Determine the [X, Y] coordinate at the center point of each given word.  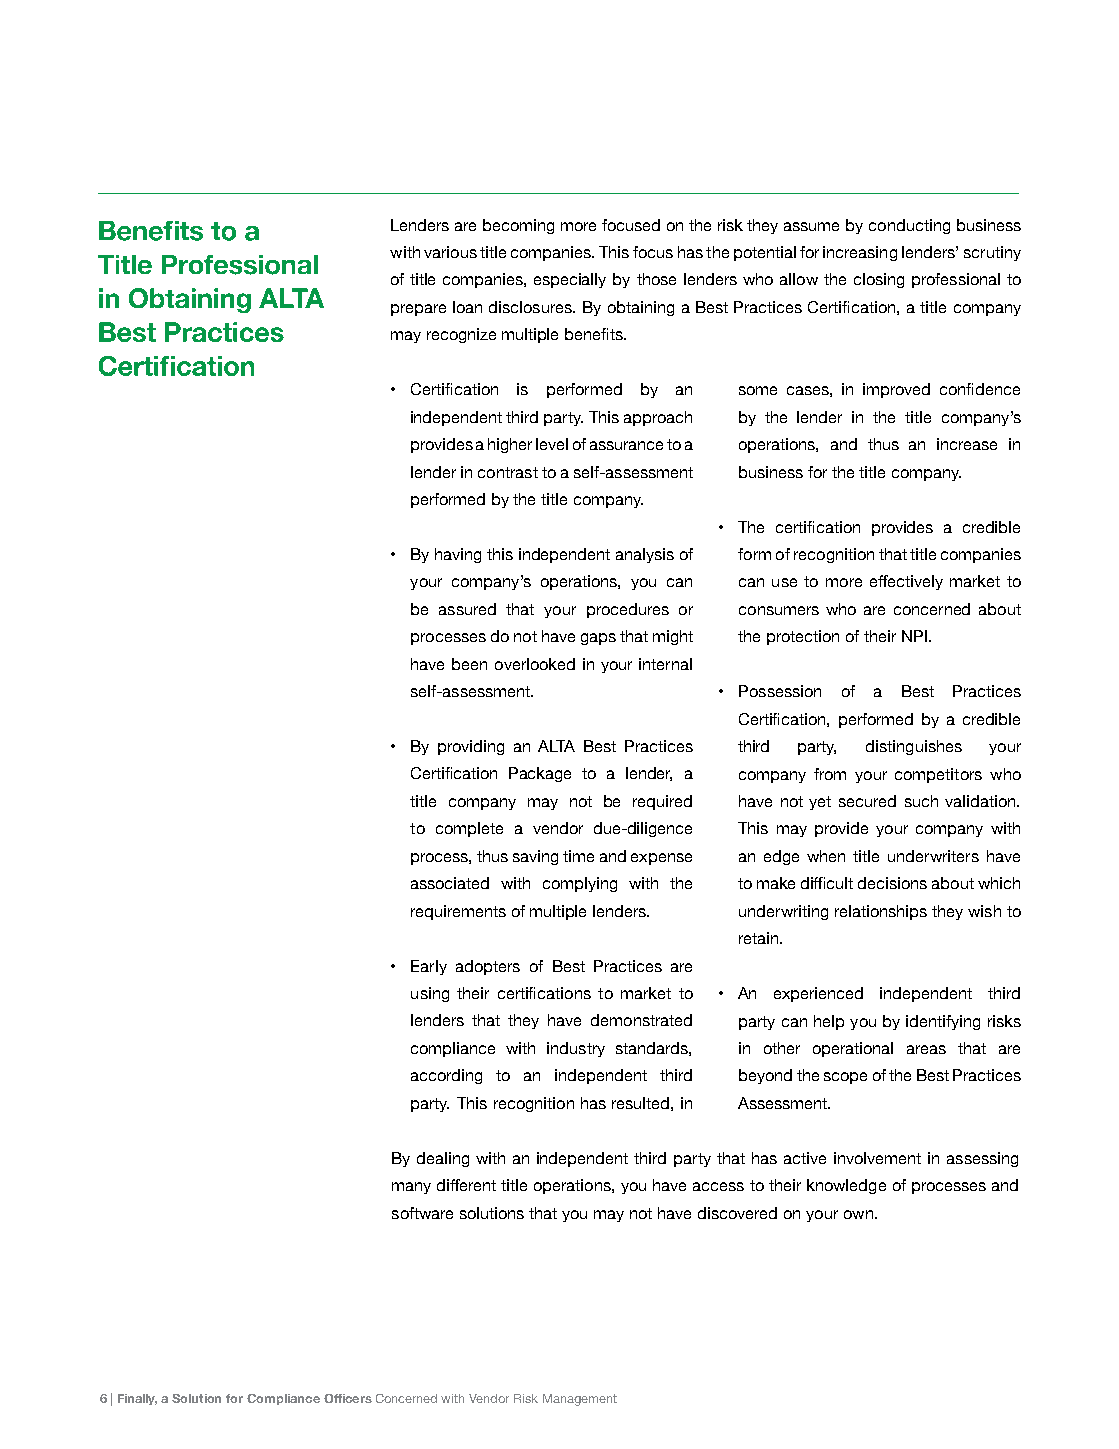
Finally [137, 1399]
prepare [418, 310]
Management [580, 1400]
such [921, 801]
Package [540, 774]
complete [469, 829]
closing [879, 280]
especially [570, 280]
